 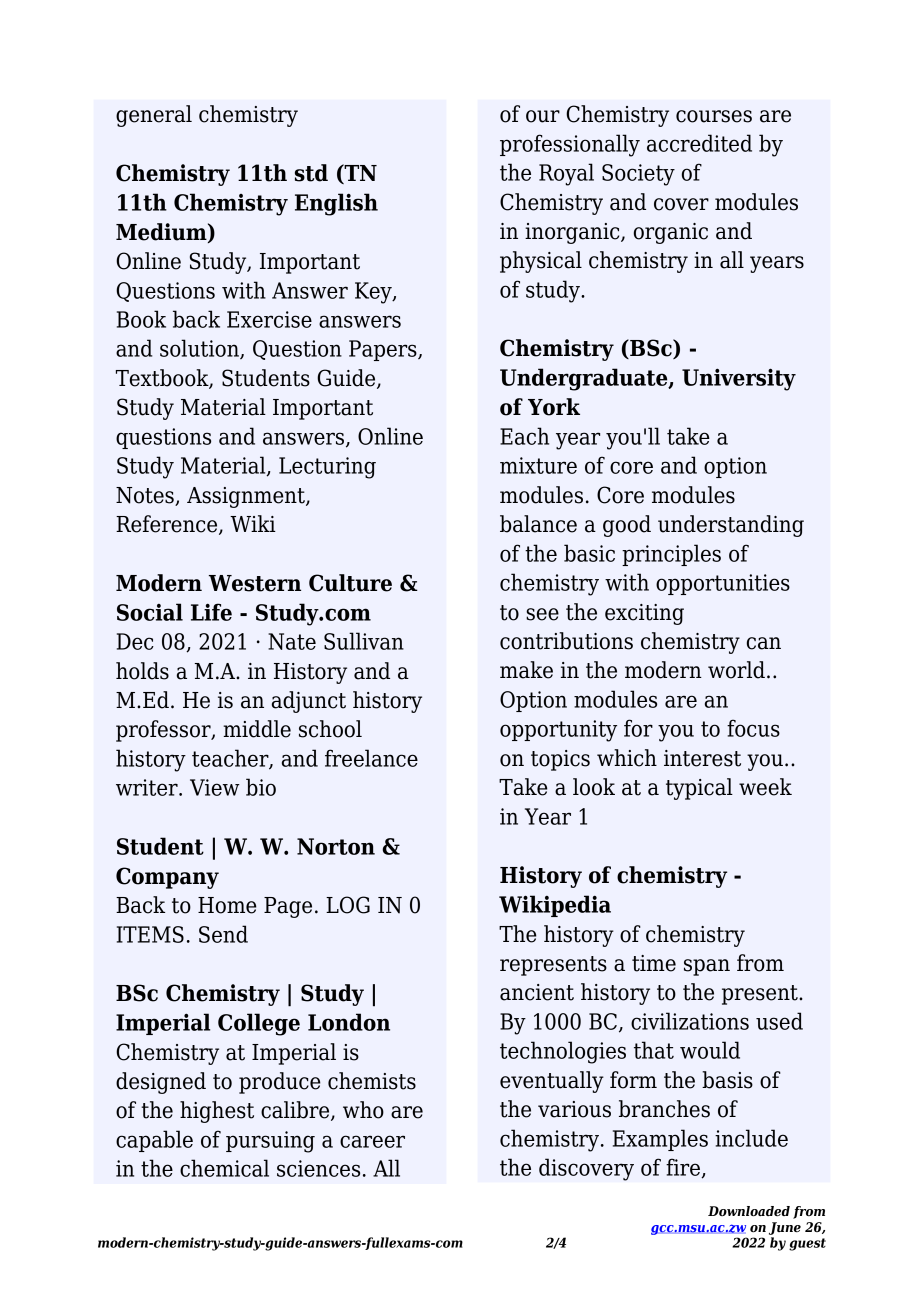 I want to click on professionally, so click(x=570, y=145).
